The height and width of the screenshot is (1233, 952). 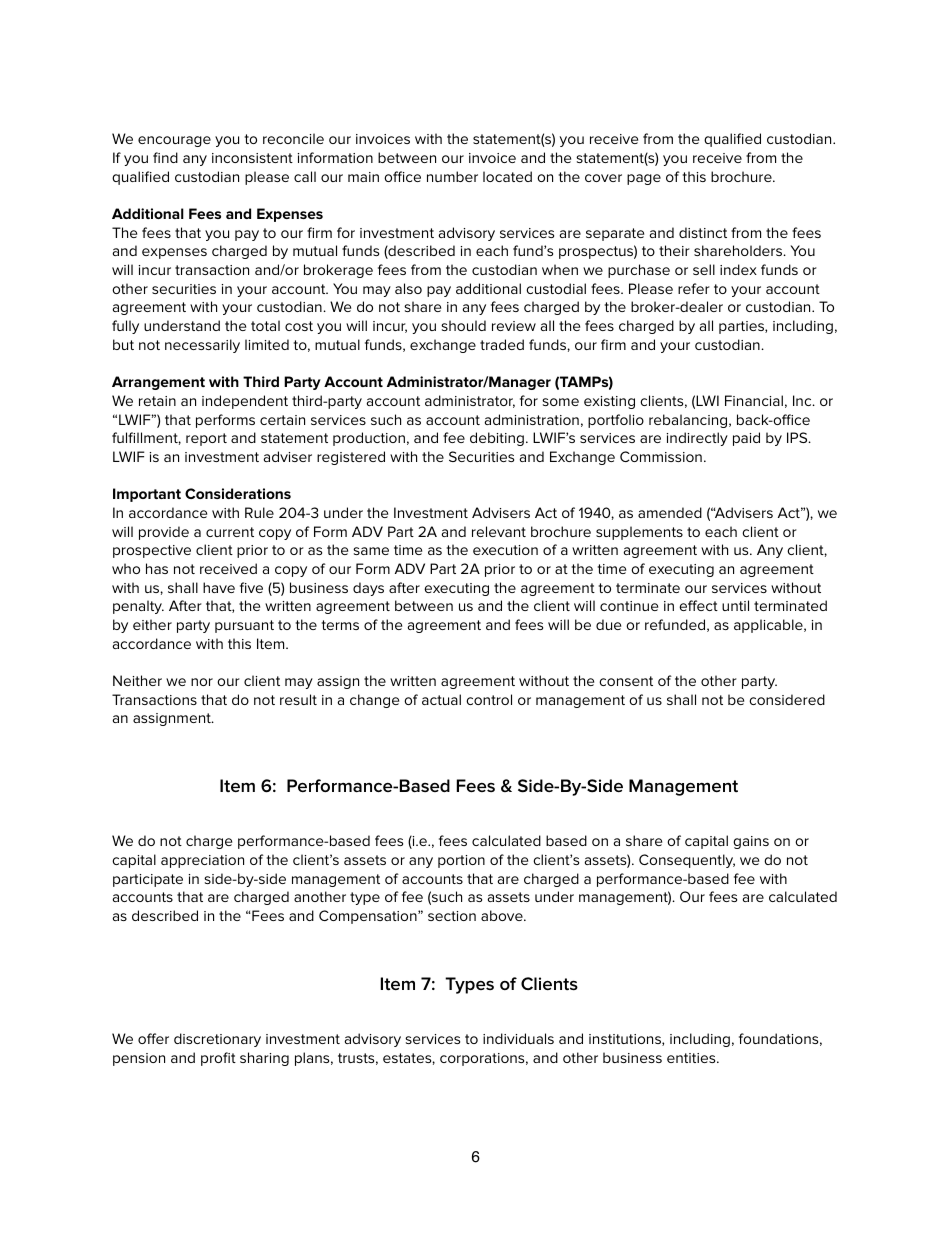 I want to click on Financial, so click(x=754, y=400).
